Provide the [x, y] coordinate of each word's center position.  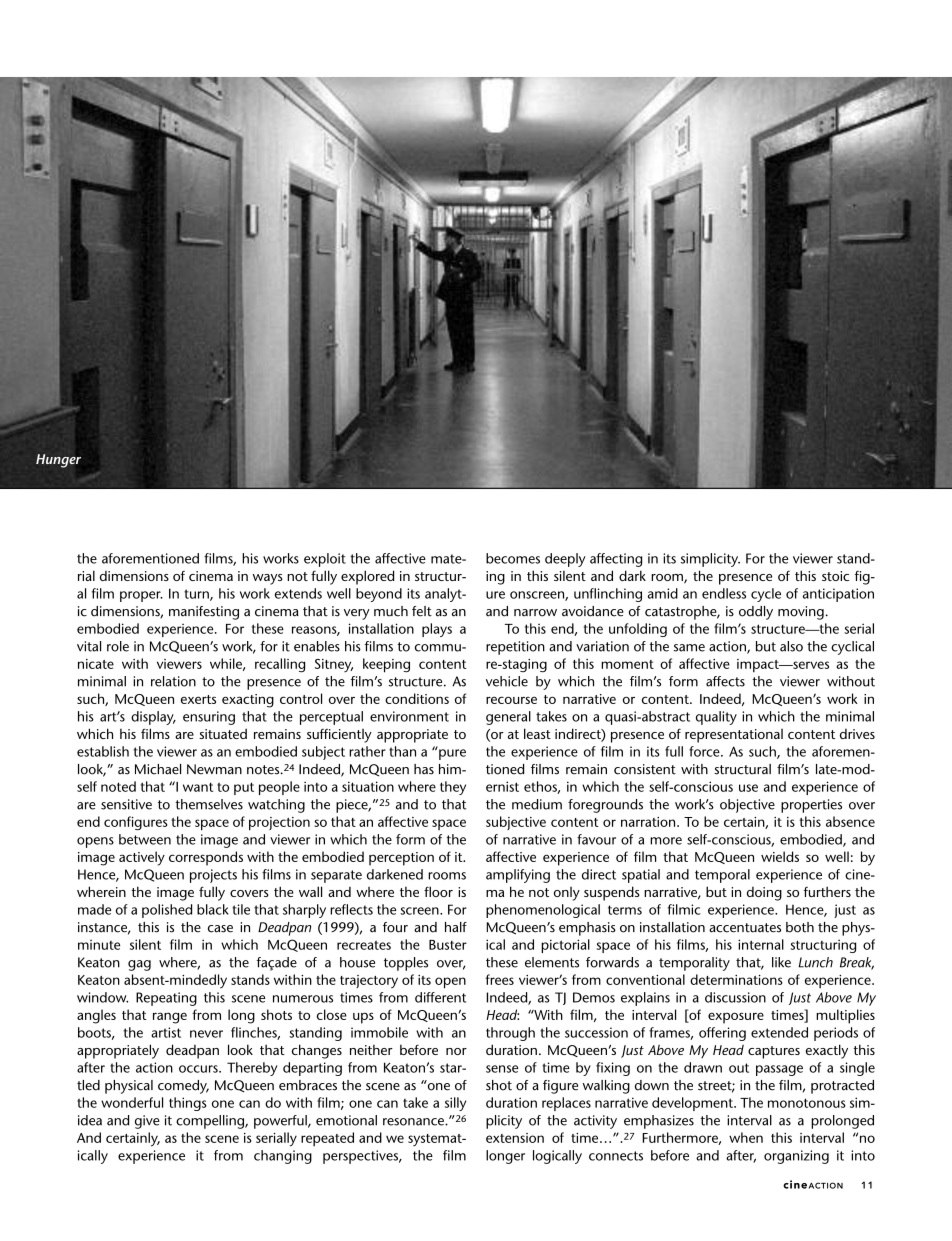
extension [515, 1138]
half [456, 927]
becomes [513, 558]
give [147, 1122]
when [746, 1137]
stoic [835, 576]
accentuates [745, 928]
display [153, 718]
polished [167, 911]
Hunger [58, 461]
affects [725, 681]
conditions [417, 698]
